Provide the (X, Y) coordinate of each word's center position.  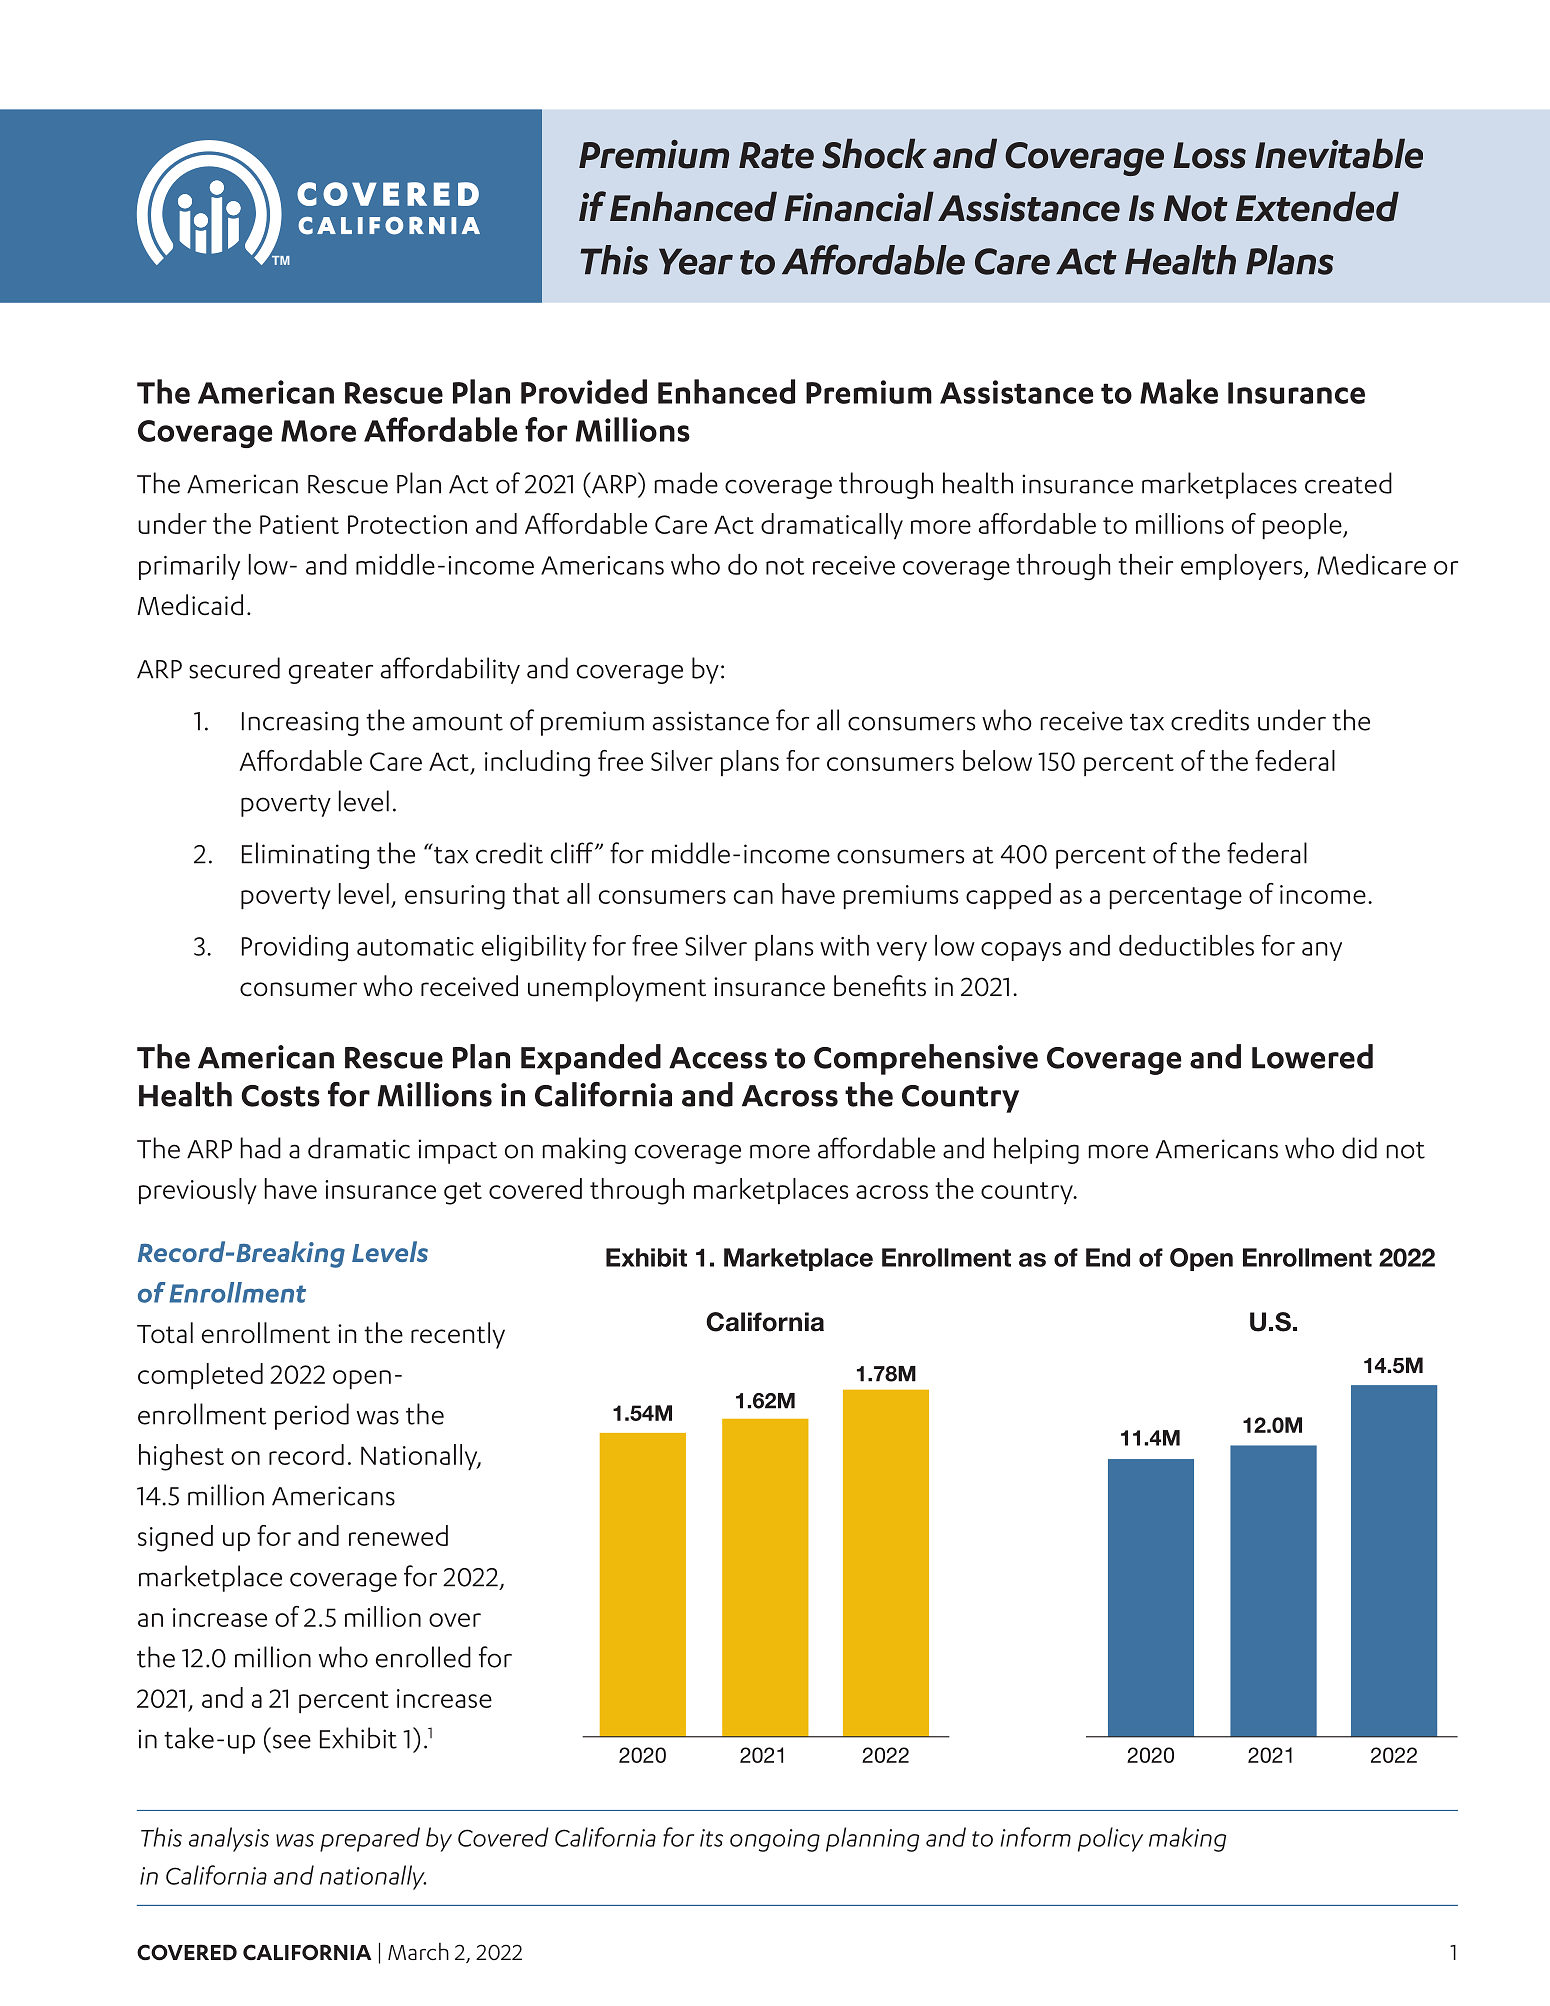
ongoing (775, 1840)
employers (1243, 567)
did (1359, 1148)
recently (458, 1335)
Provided (584, 391)
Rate (776, 155)
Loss (1209, 155)
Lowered (1312, 1056)
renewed (398, 1535)
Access (718, 1058)
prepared (370, 1839)
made (686, 483)
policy (1110, 1839)
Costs (280, 1096)
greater (331, 673)
